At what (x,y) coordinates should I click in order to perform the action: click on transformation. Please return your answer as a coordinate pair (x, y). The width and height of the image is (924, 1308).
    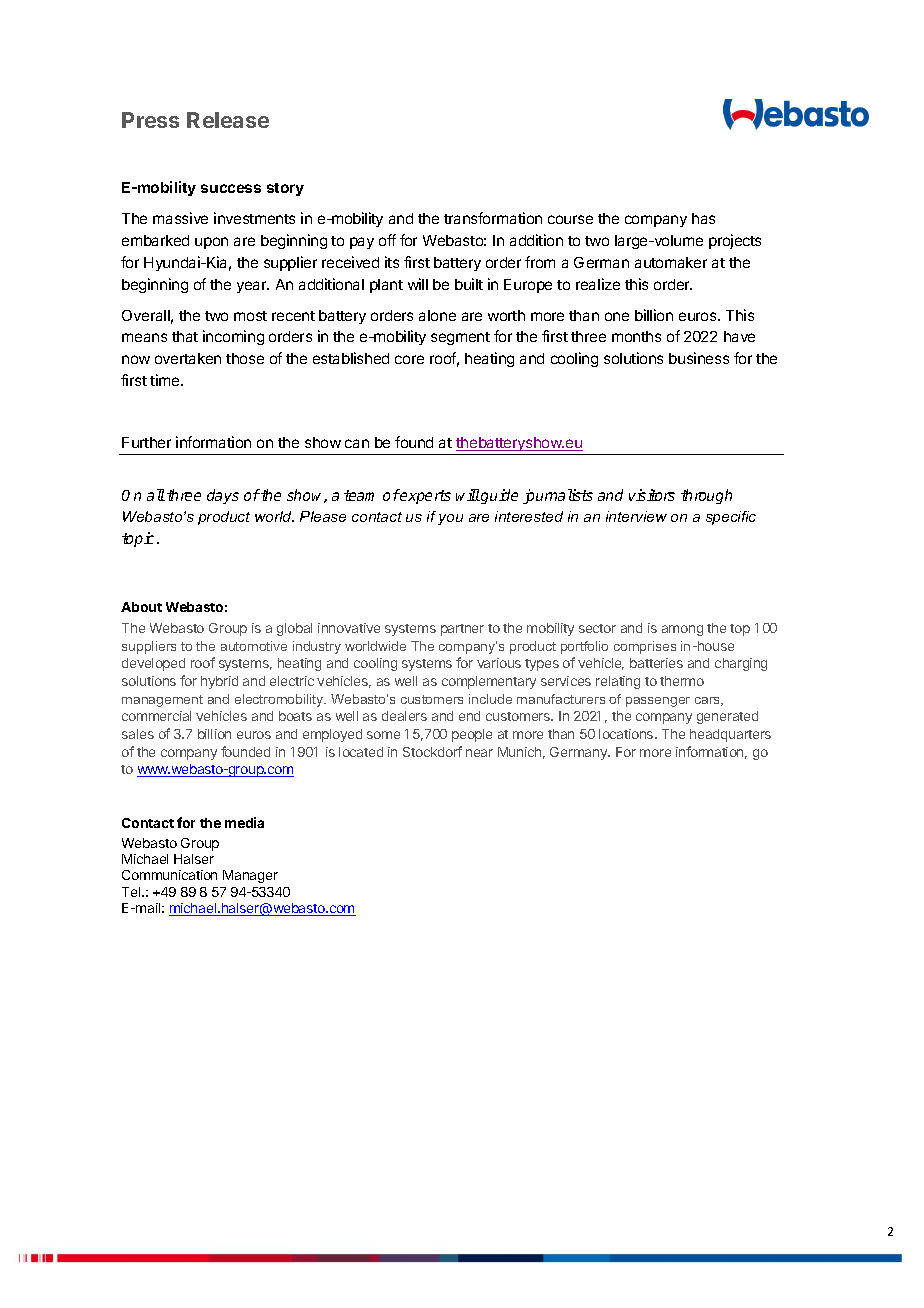
    Looking at the image, I should click on (493, 218).
